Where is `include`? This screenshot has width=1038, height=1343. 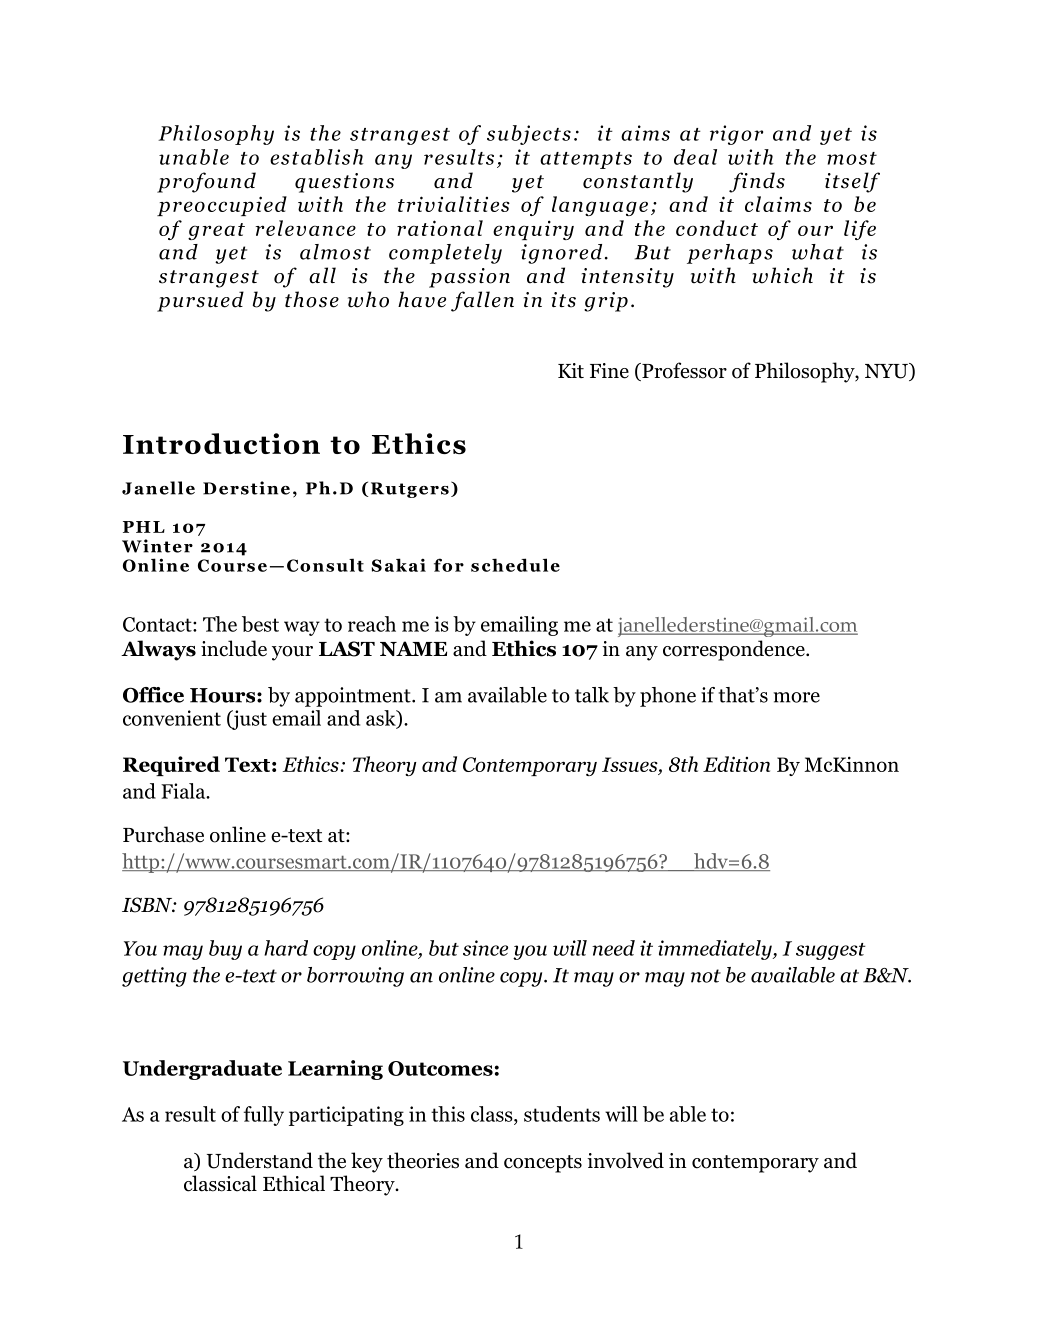
include is located at coordinates (234, 648).
